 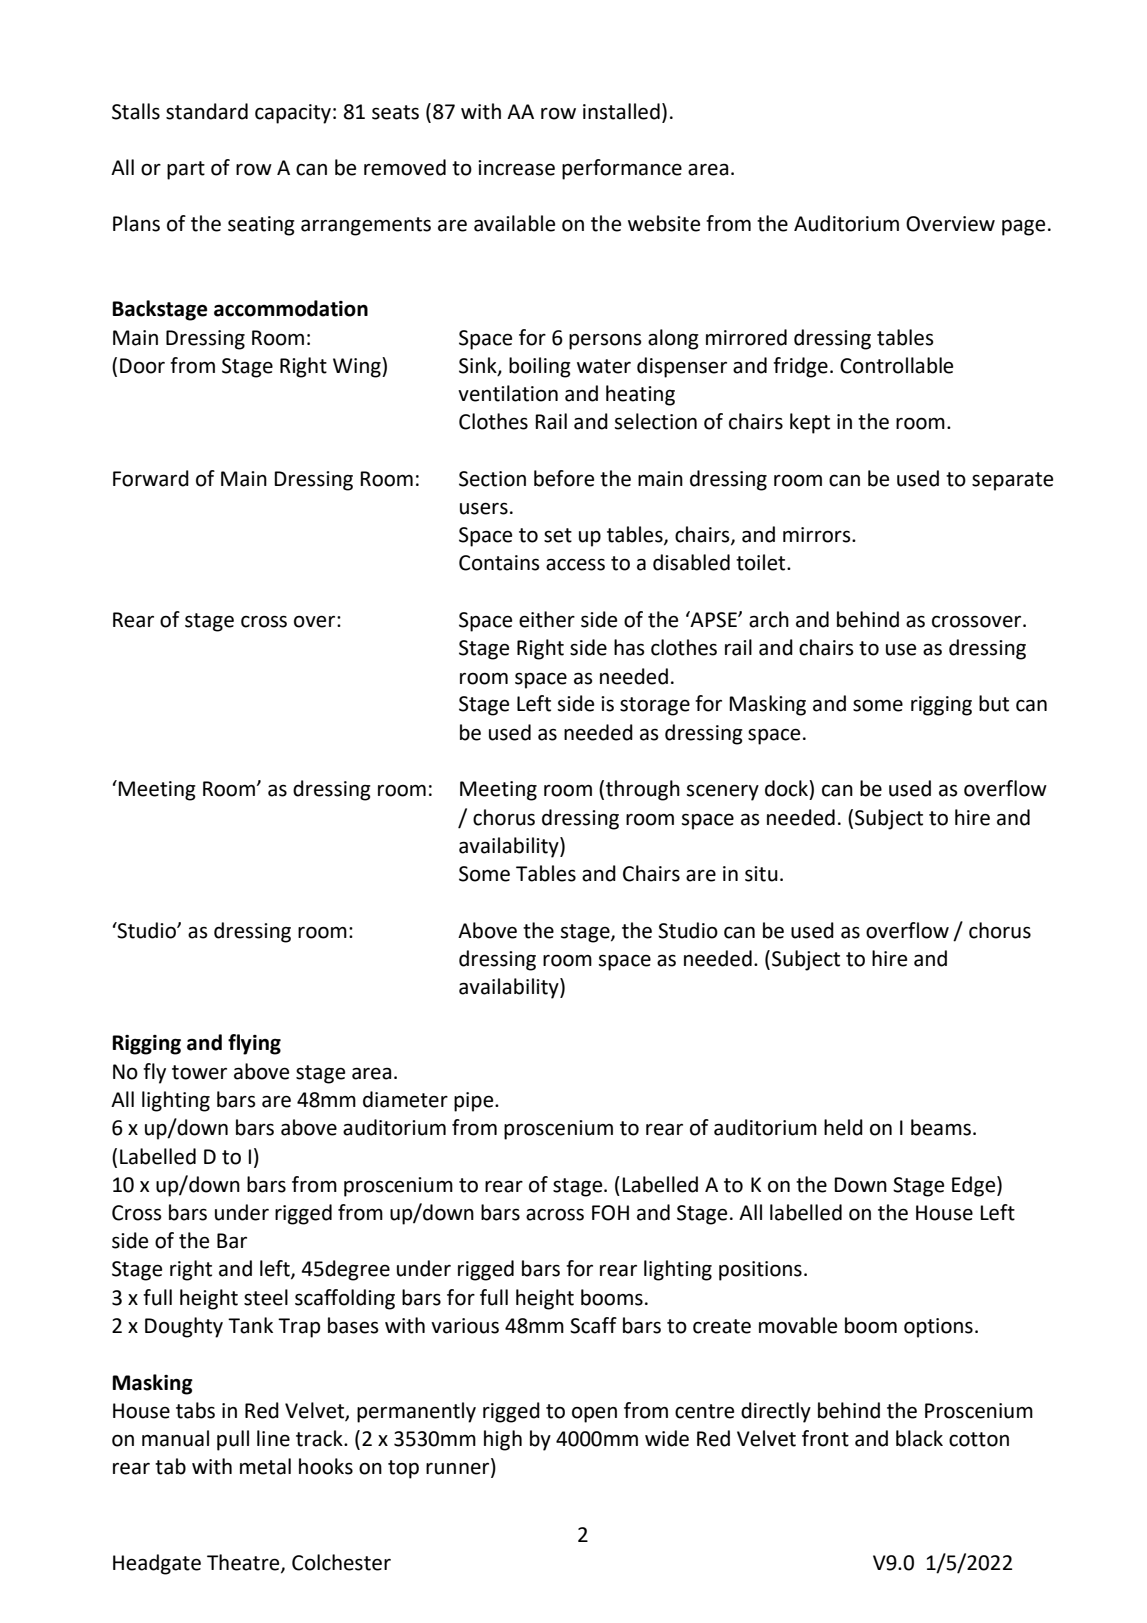 I want to click on page, so click(x=1023, y=227).
